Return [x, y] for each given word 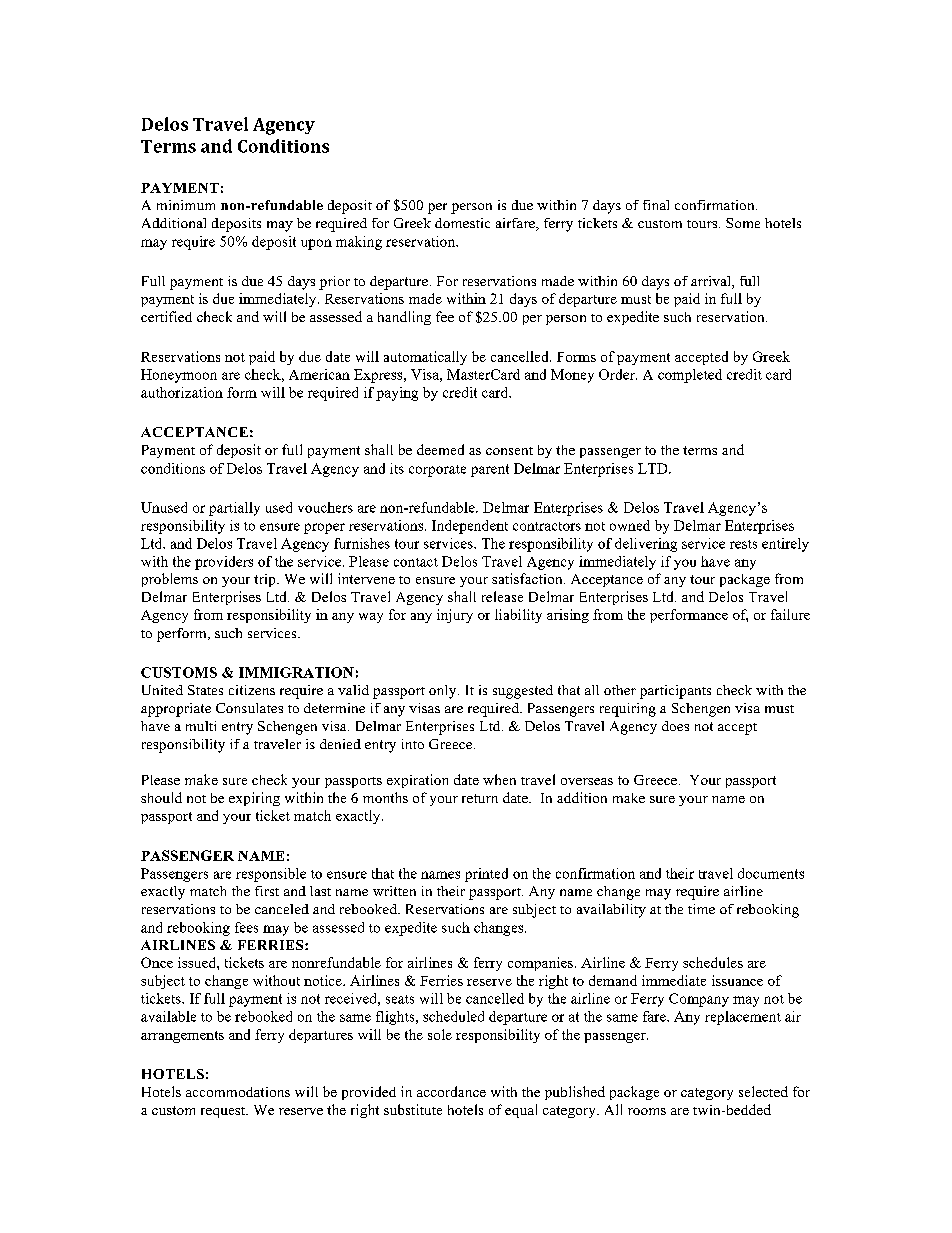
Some [743, 223]
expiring [254, 799]
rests [743, 544]
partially [234, 509]
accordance [451, 1091]
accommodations [238, 1092]
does [675, 726]
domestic [462, 223]
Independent [470, 527]
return [480, 798]
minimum [186, 205]
